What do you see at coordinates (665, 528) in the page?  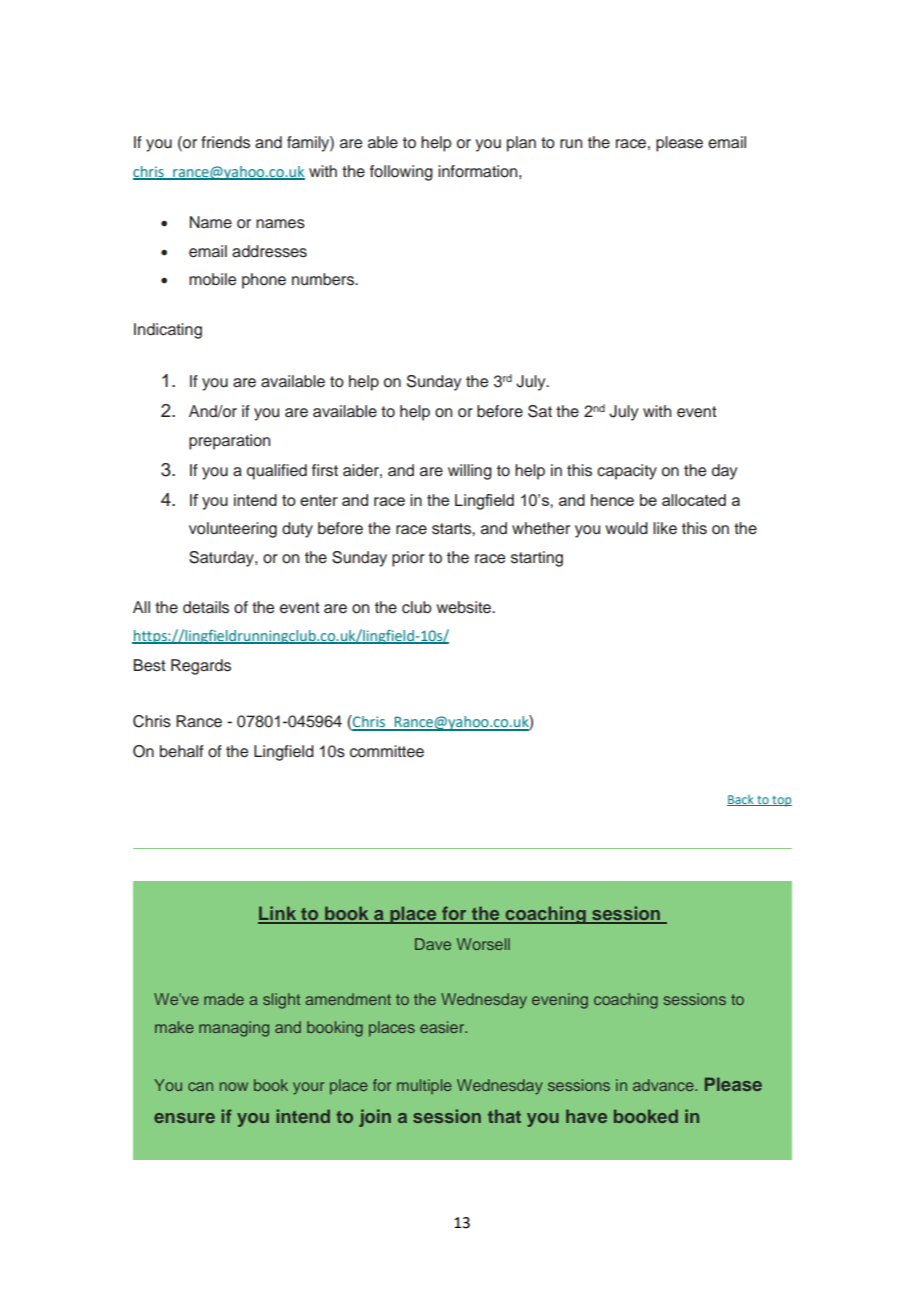 I see `like` at bounding box center [665, 528].
